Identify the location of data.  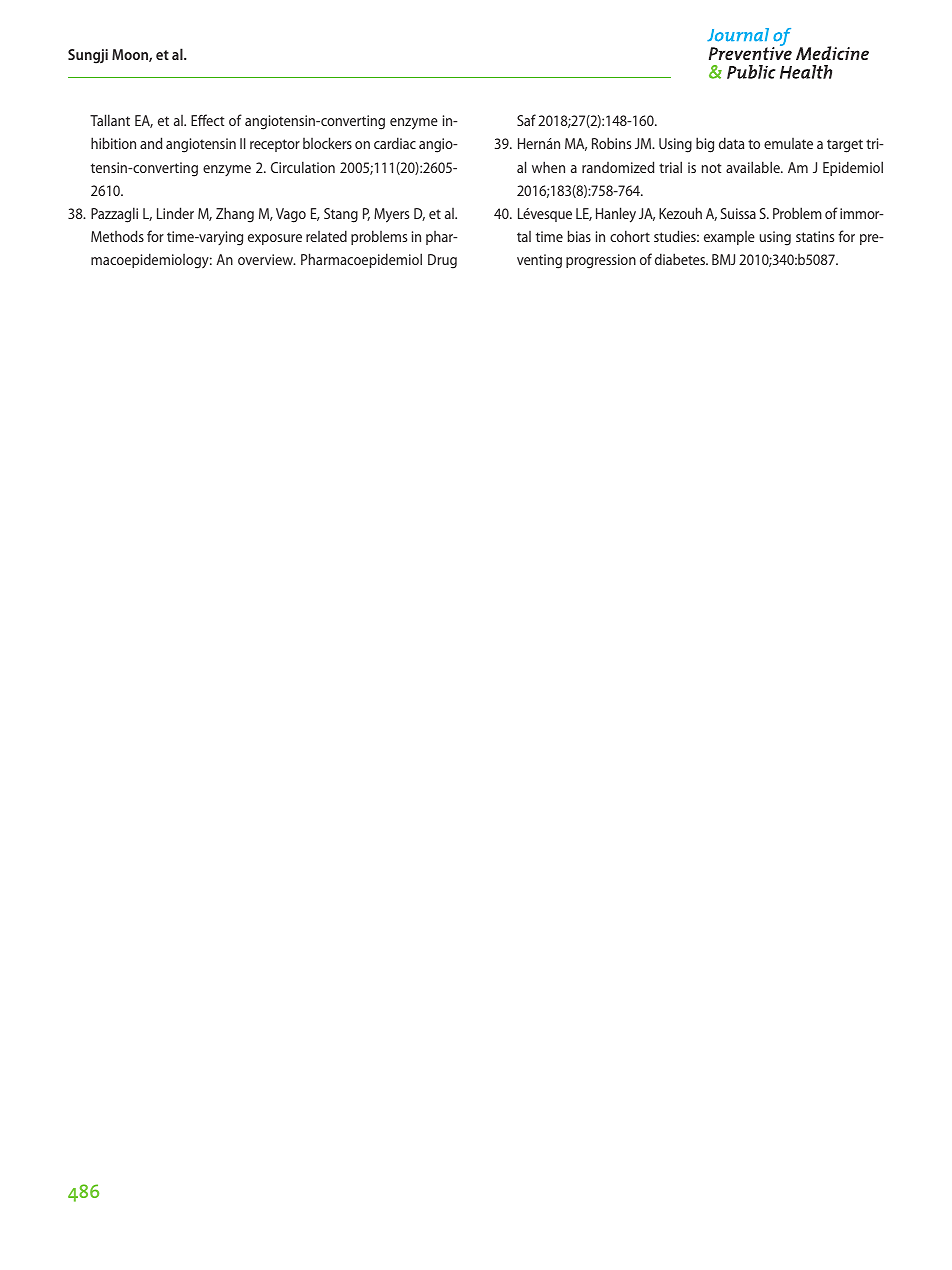
(731, 143).
